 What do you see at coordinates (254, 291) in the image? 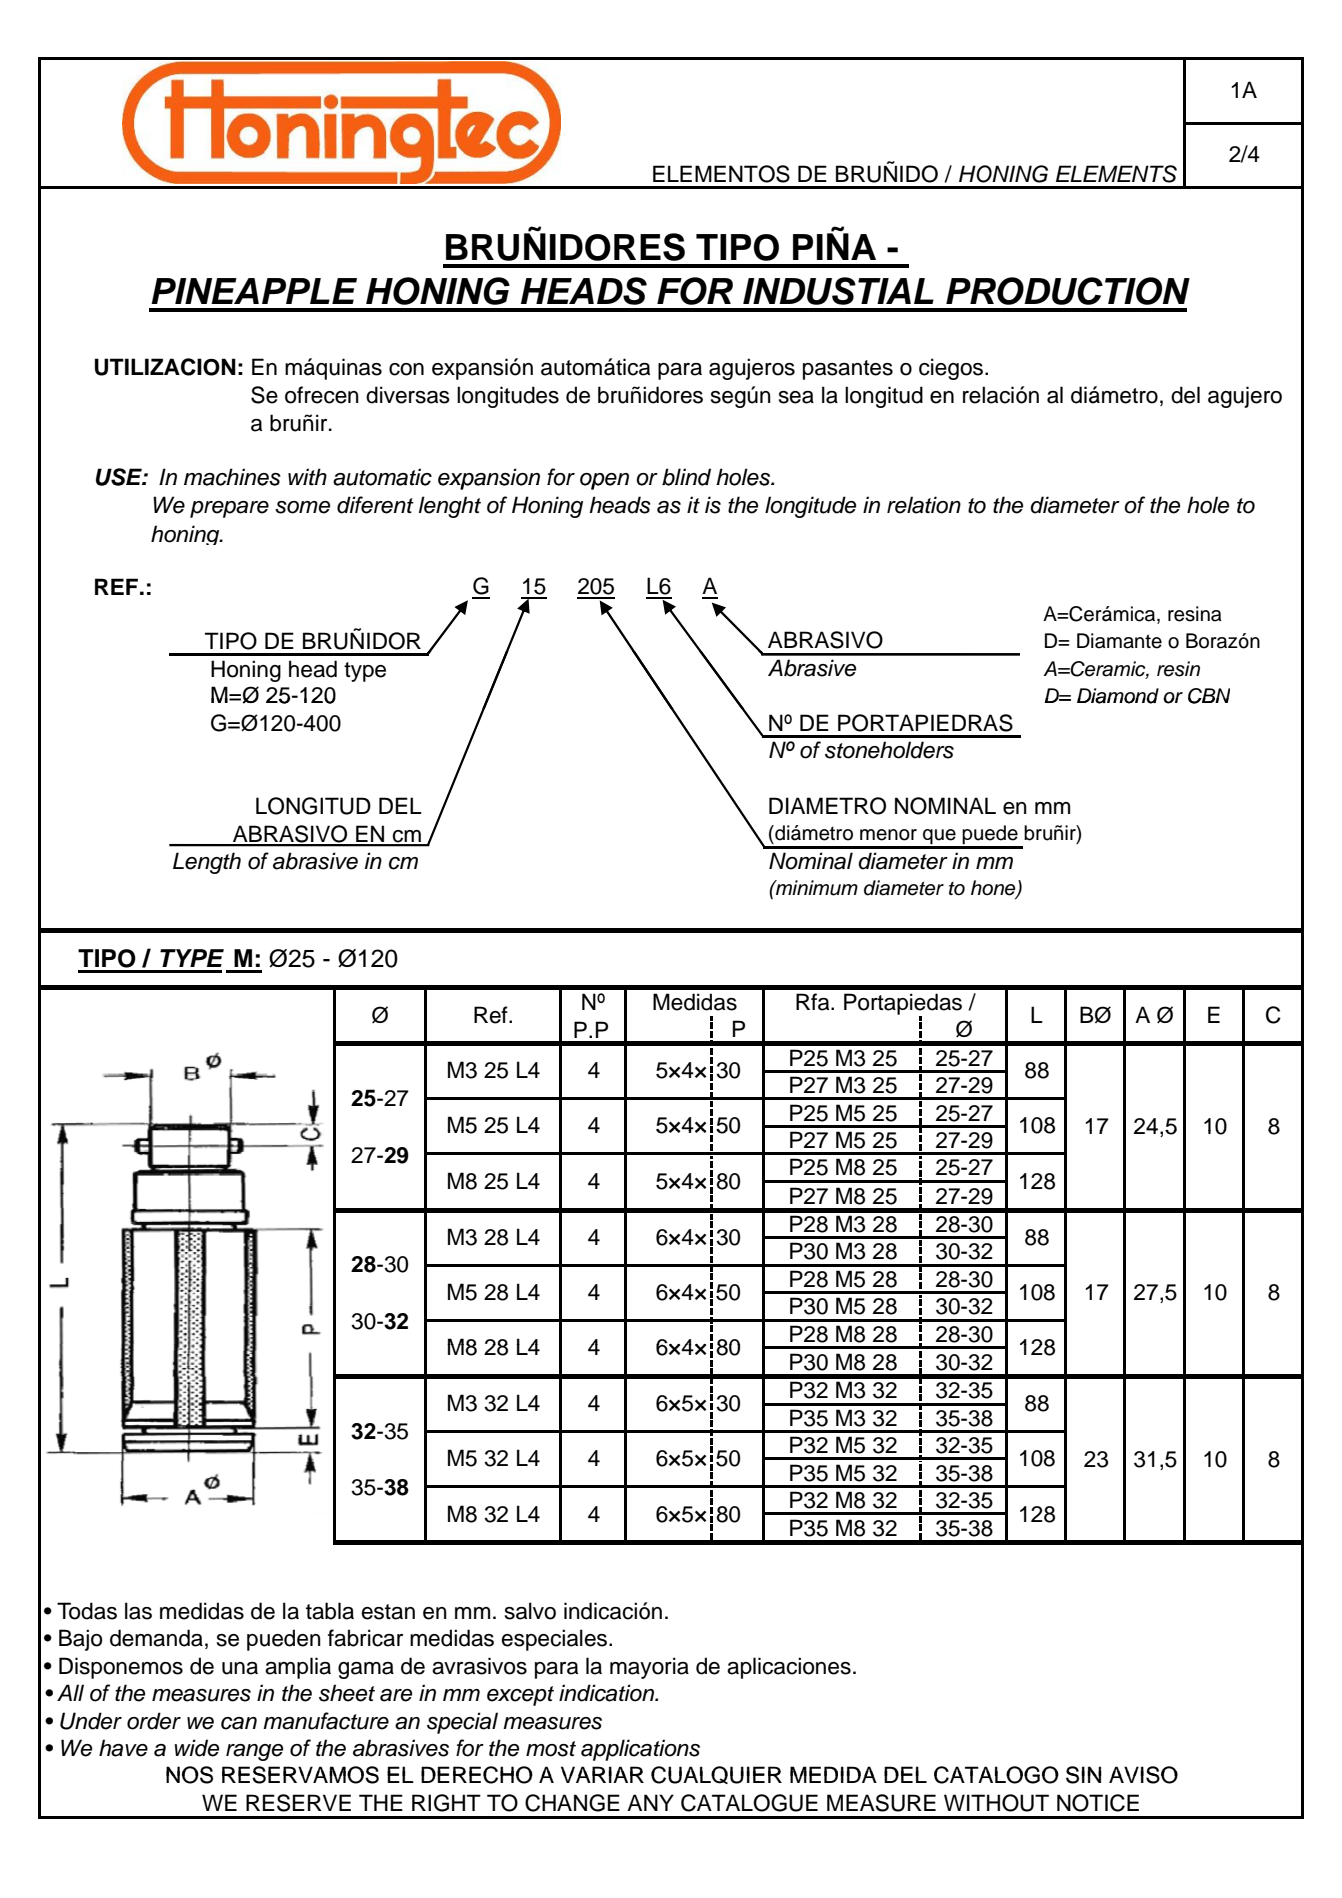
I see `PINEAPPLE` at bounding box center [254, 291].
